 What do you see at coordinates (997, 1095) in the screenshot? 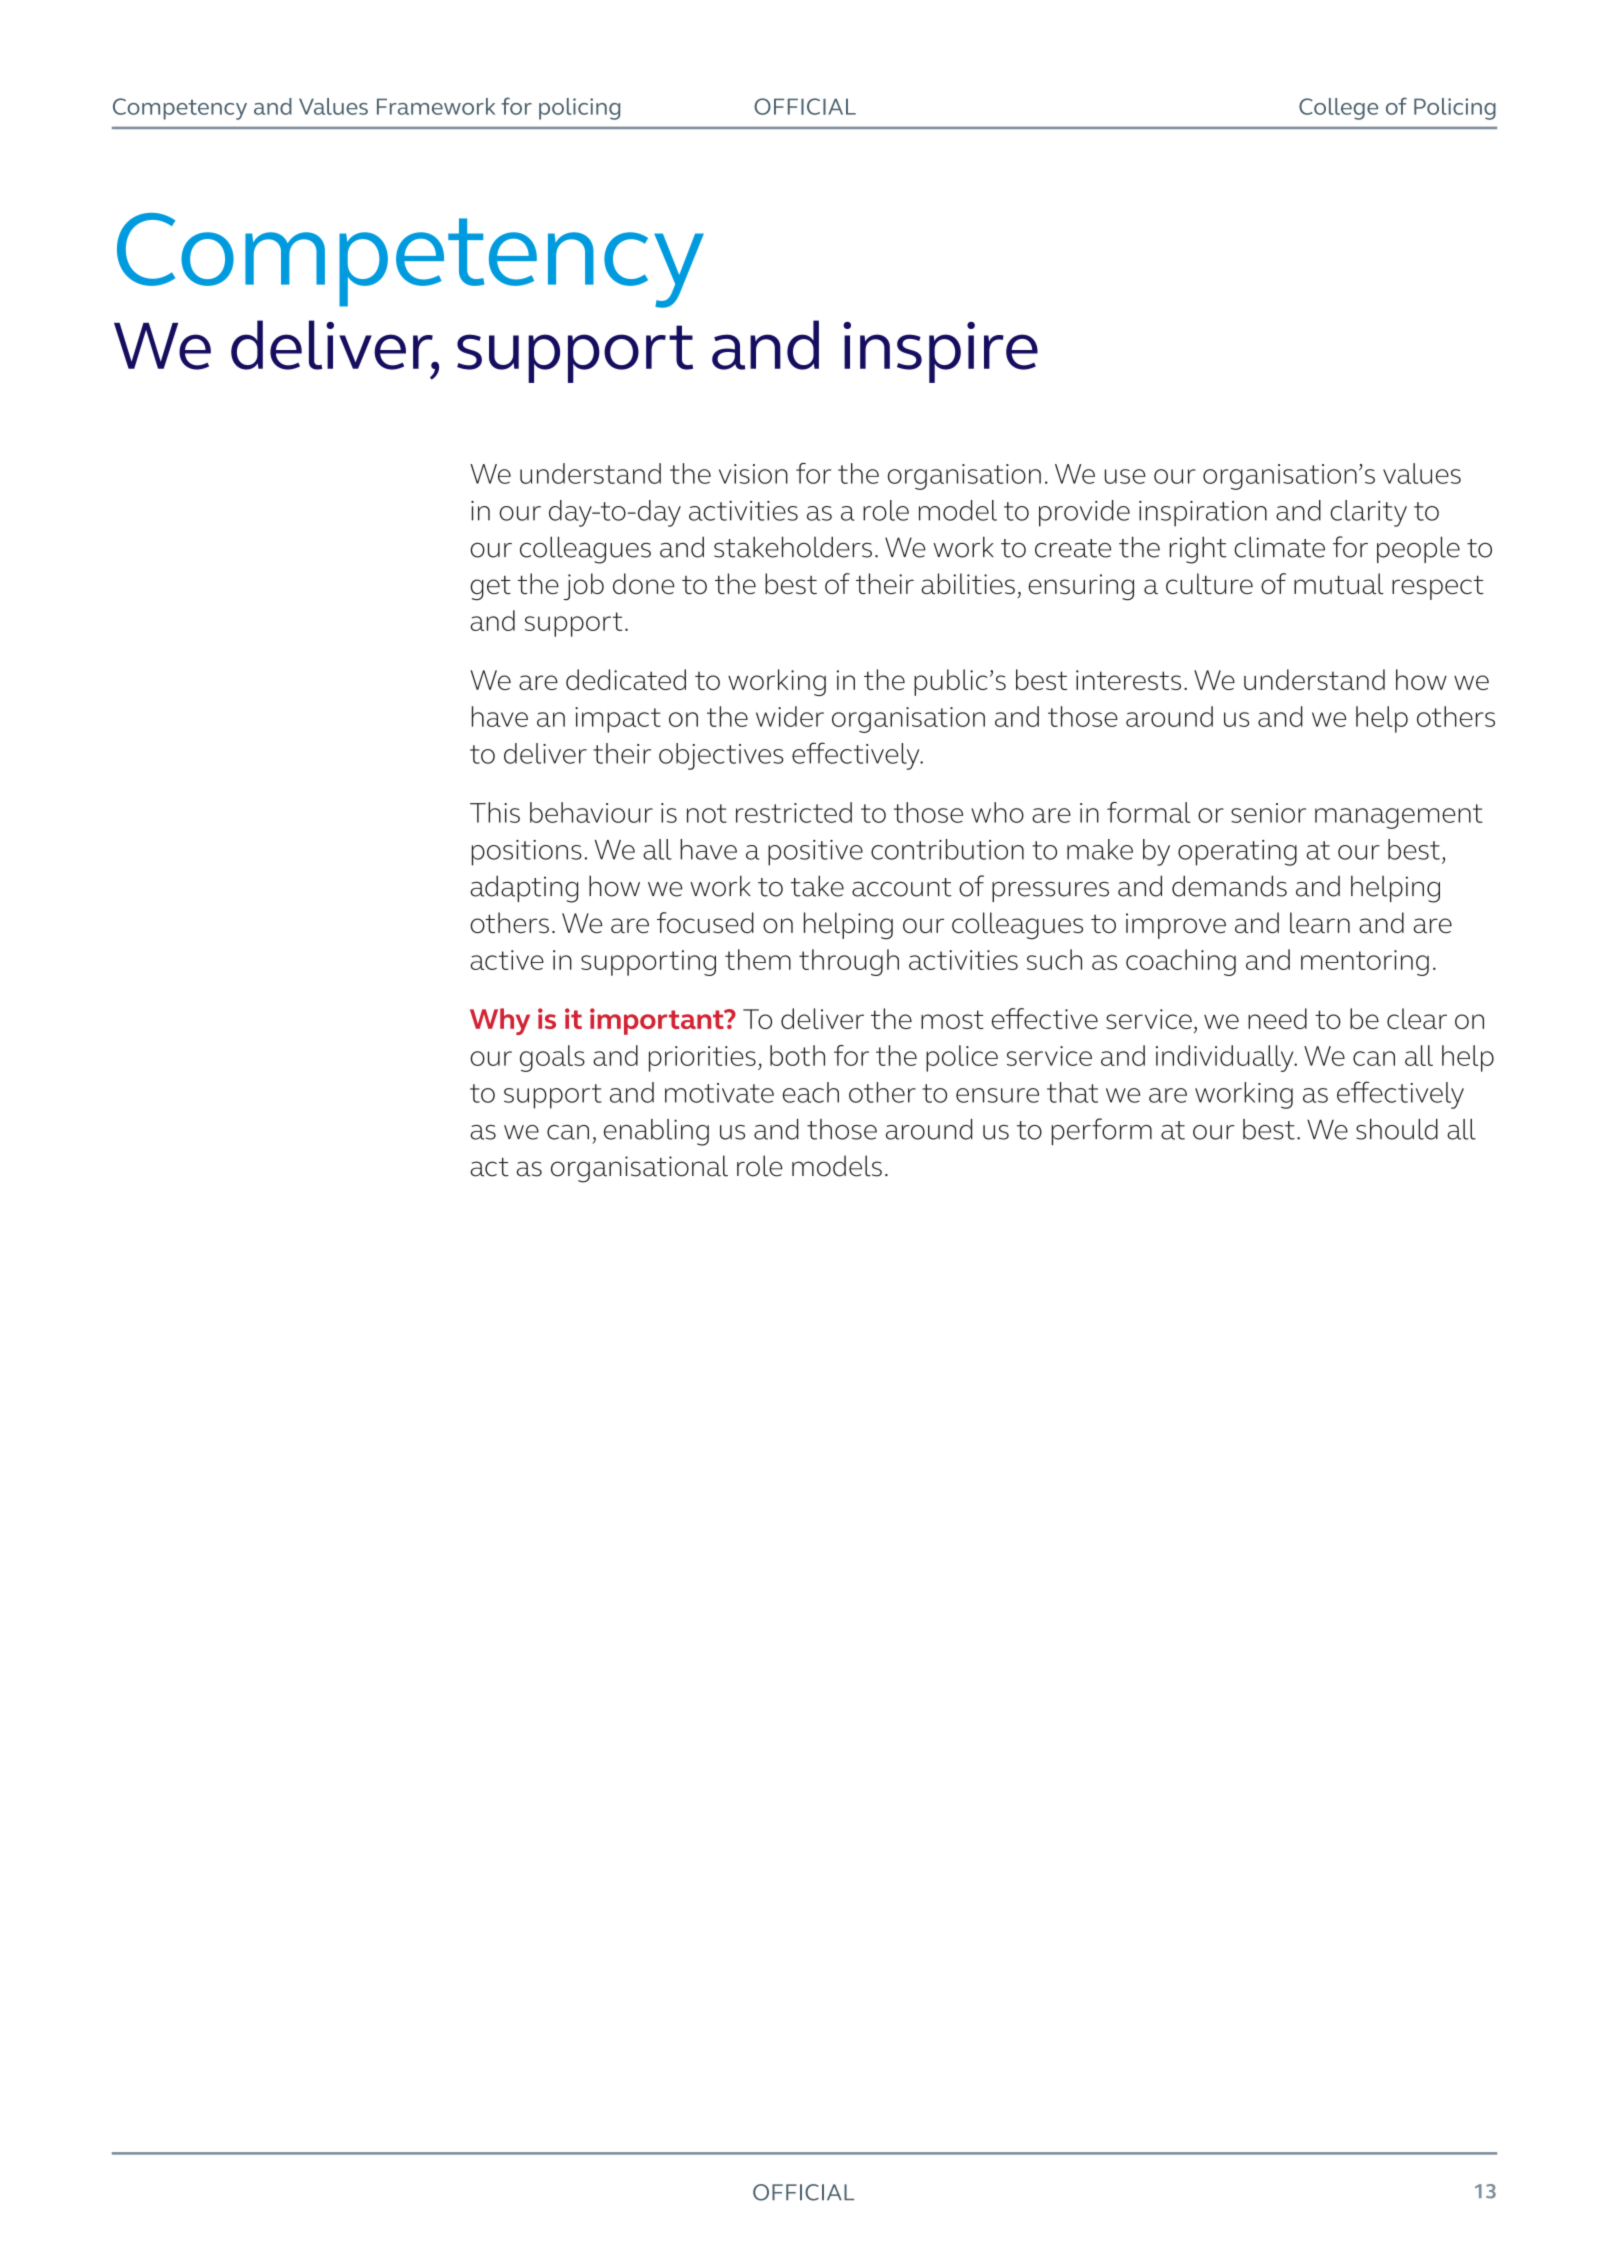
I see `ensure` at bounding box center [997, 1095].
